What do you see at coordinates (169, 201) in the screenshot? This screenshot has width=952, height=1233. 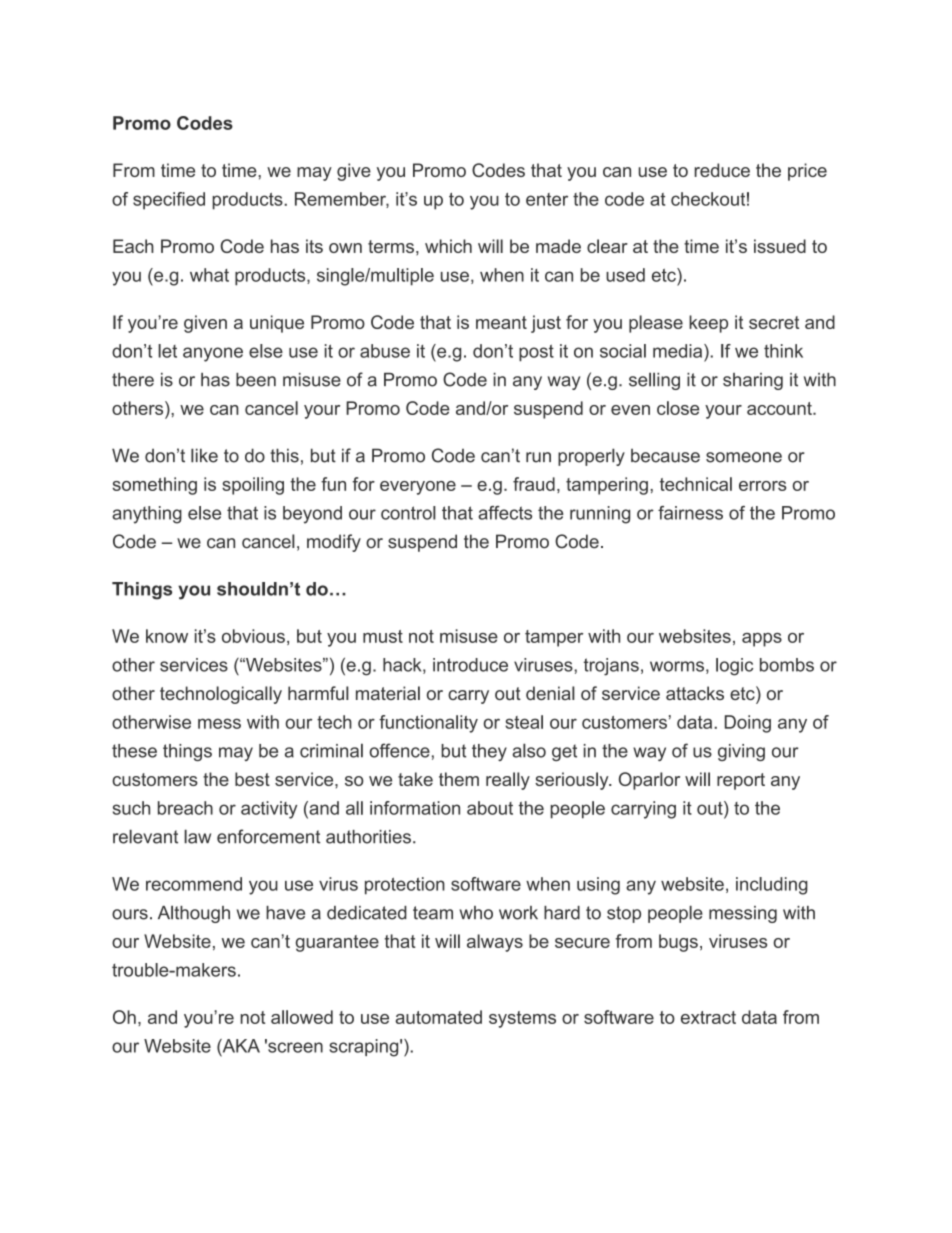 I see `specified` at bounding box center [169, 201].
